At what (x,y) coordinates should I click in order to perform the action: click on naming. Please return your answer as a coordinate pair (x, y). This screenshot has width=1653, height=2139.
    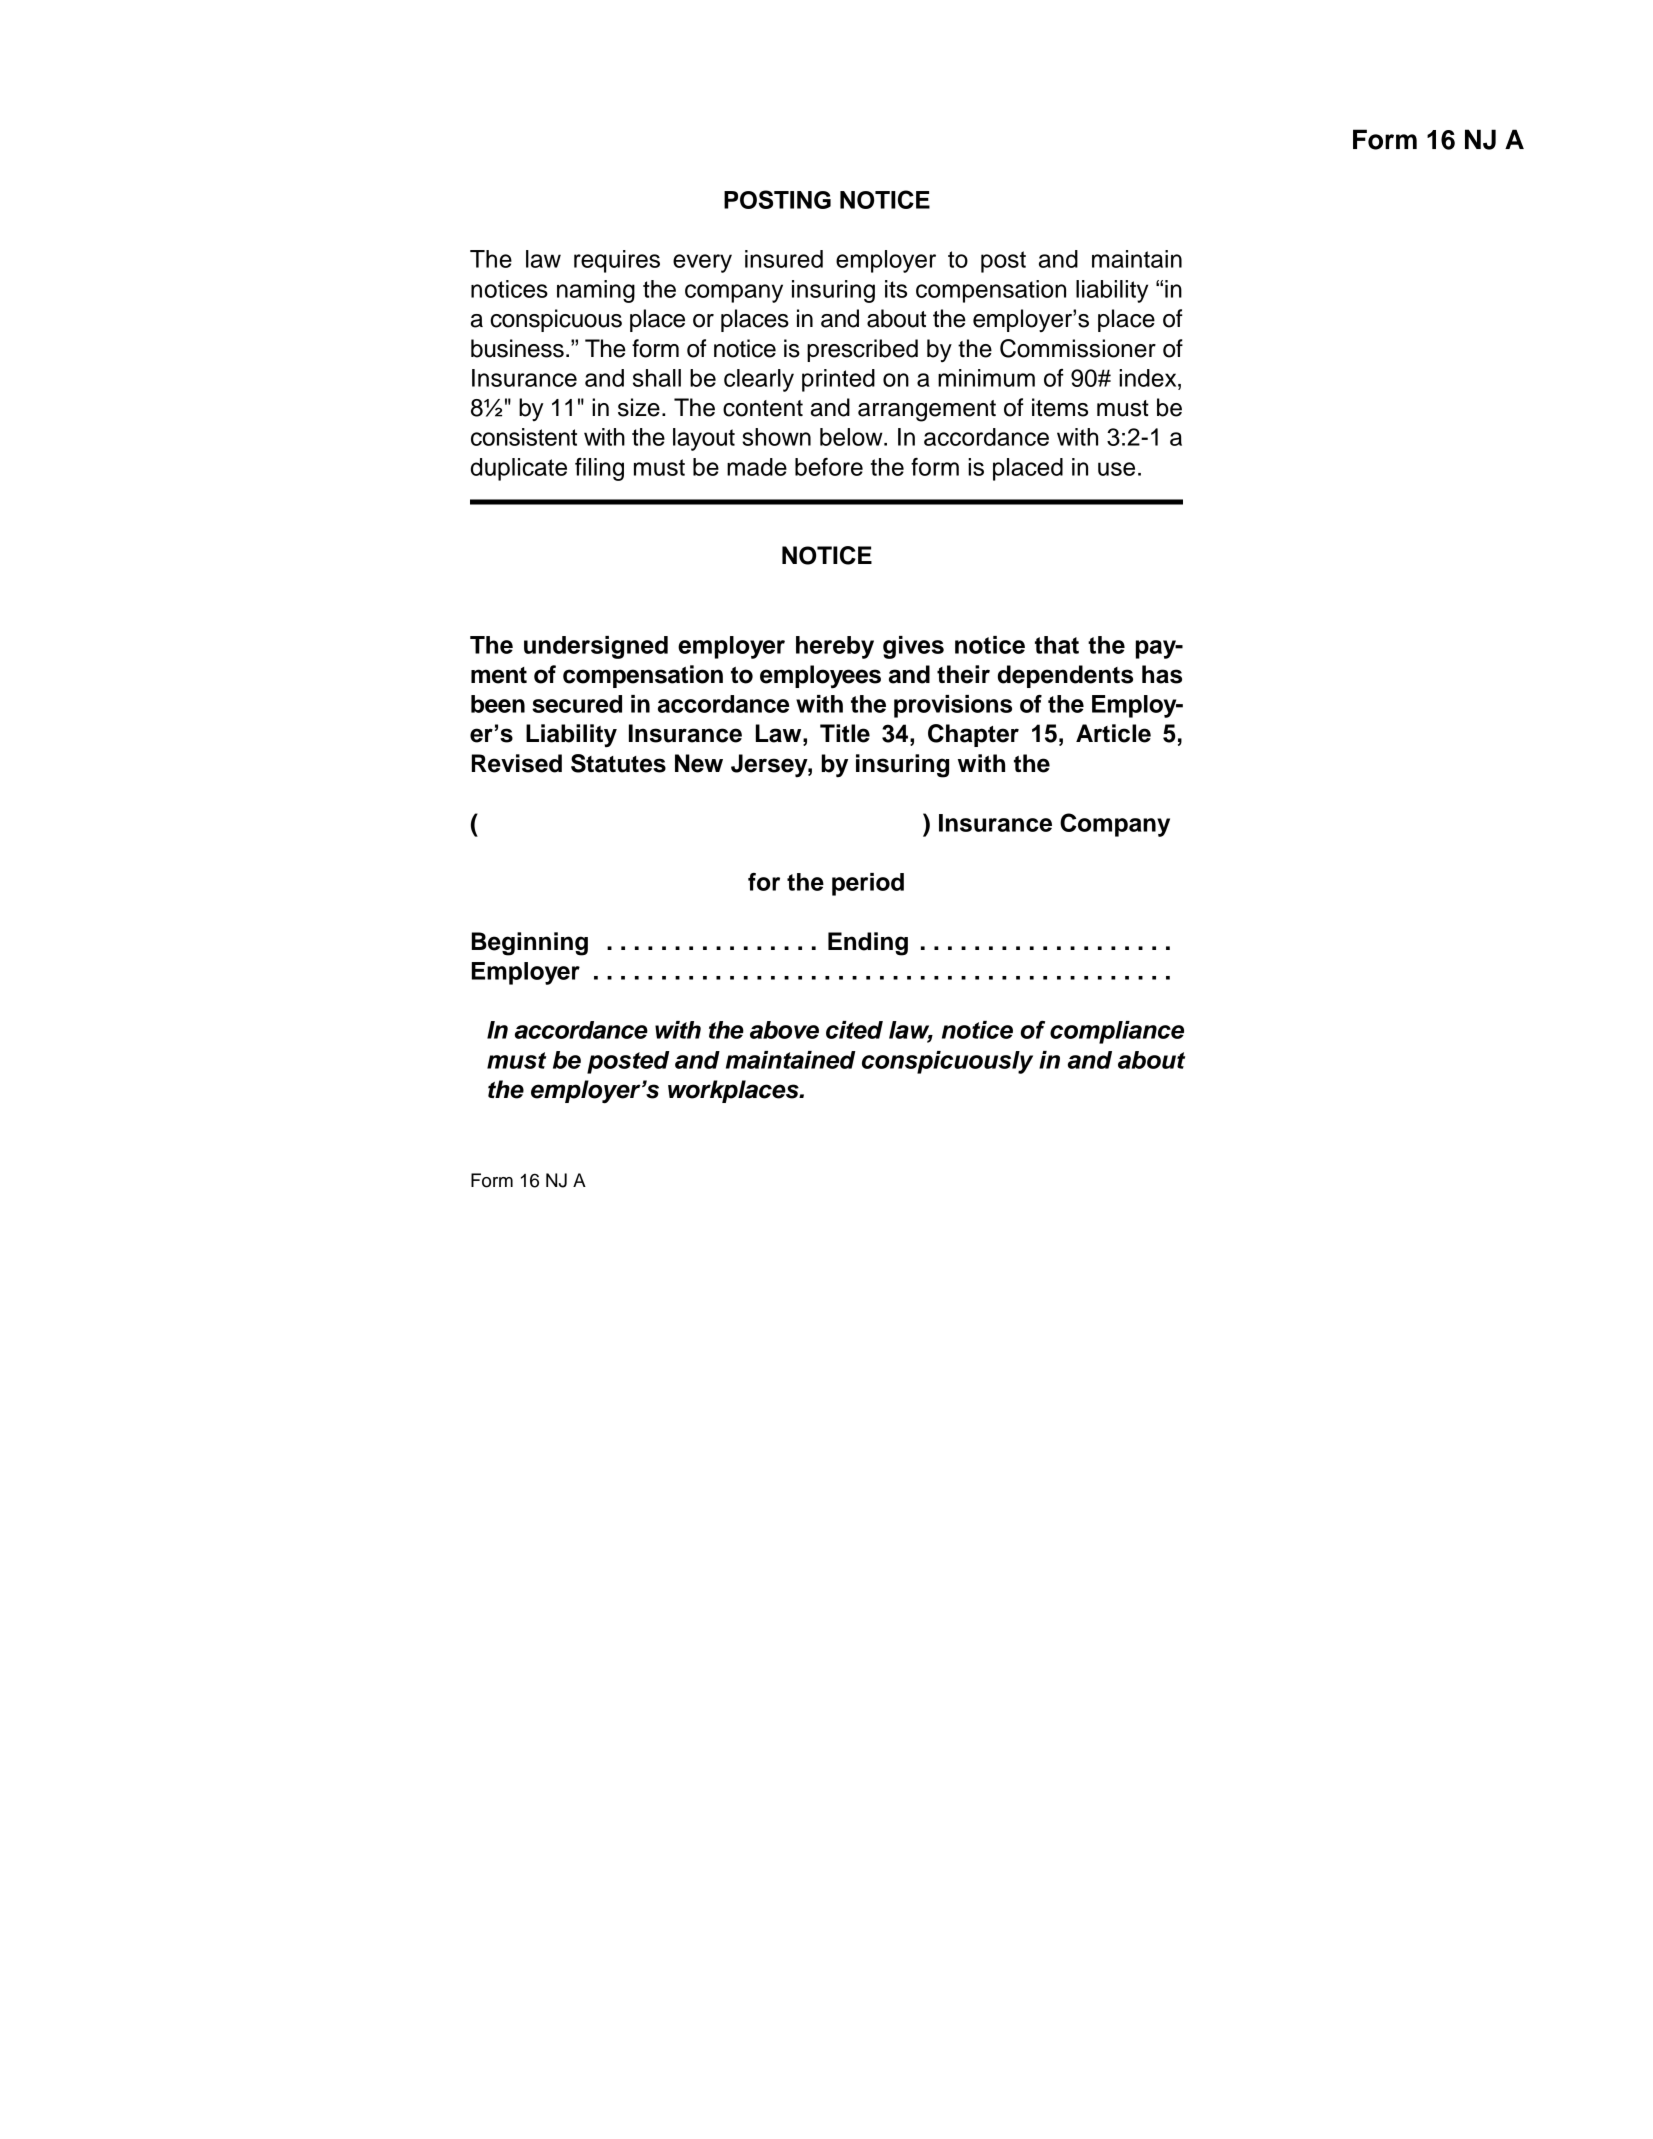
    Looking at the image, I should click on (596, 291).
